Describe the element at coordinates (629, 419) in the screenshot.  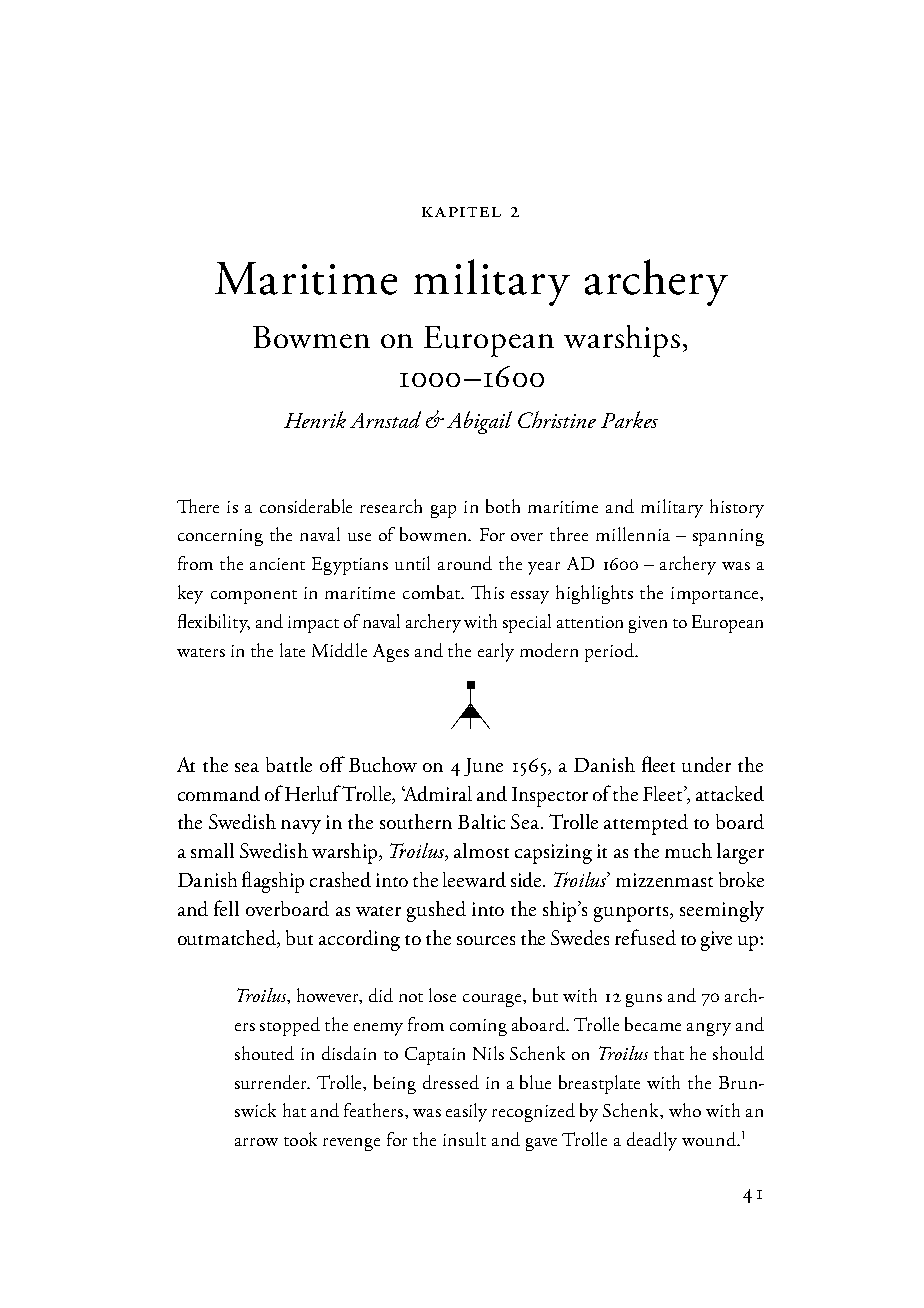
I see `Parkes` at that location.
